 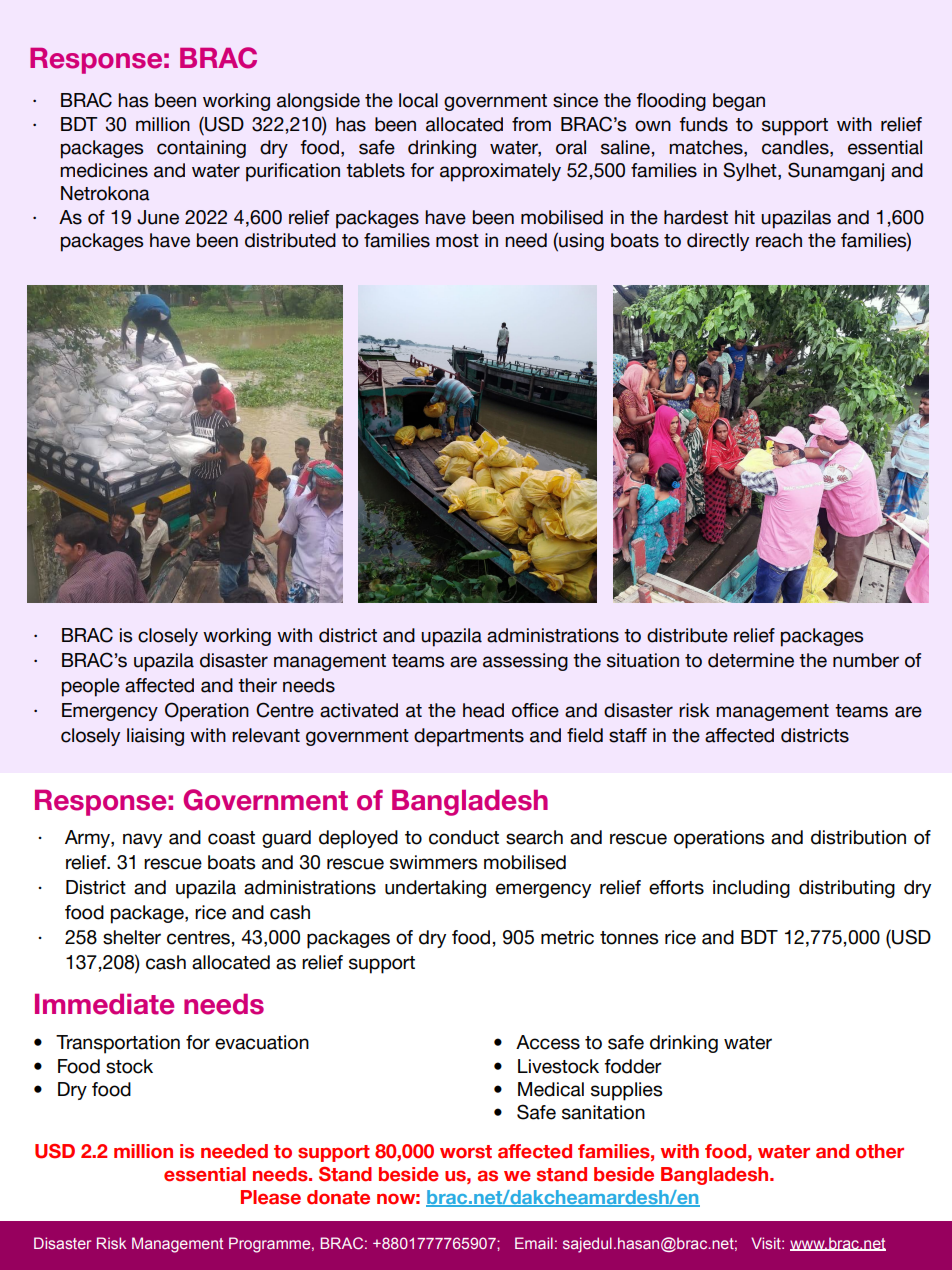 I want to click on assessing, so click(x=525, y=662).
